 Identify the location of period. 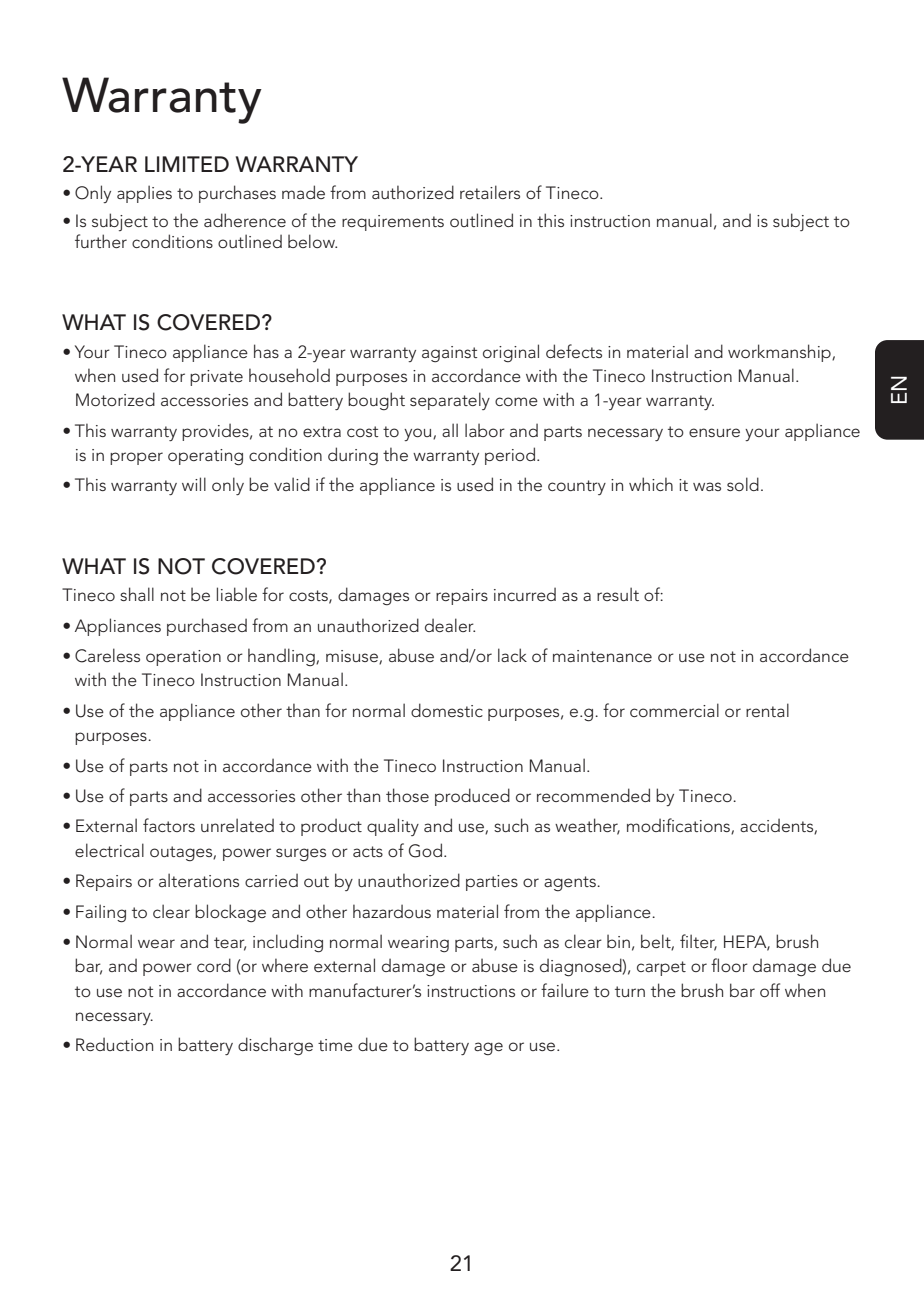
(510, 456).
